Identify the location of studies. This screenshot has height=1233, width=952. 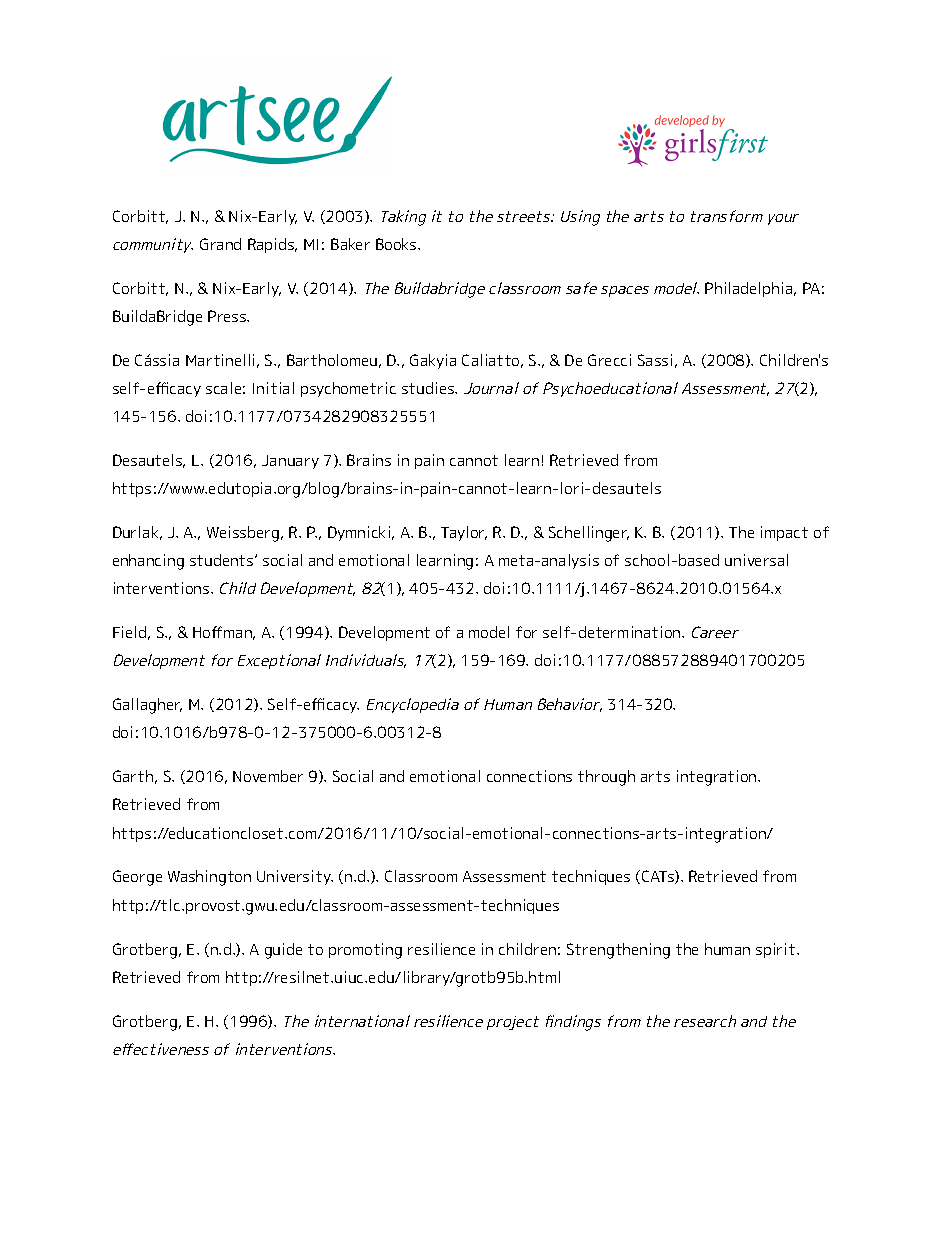
(429, 388).
